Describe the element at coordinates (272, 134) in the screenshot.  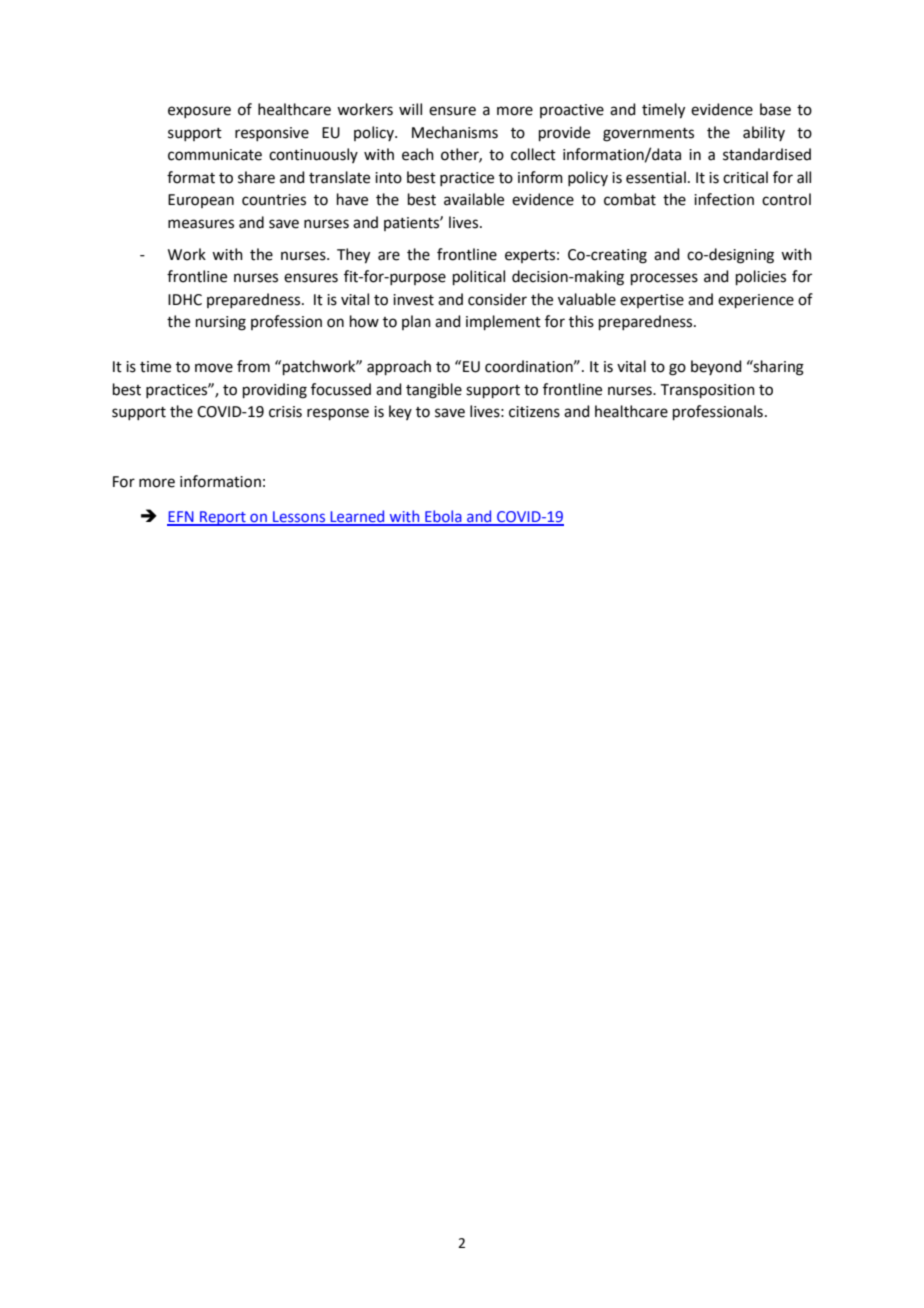
I see `responsive` at that location.
